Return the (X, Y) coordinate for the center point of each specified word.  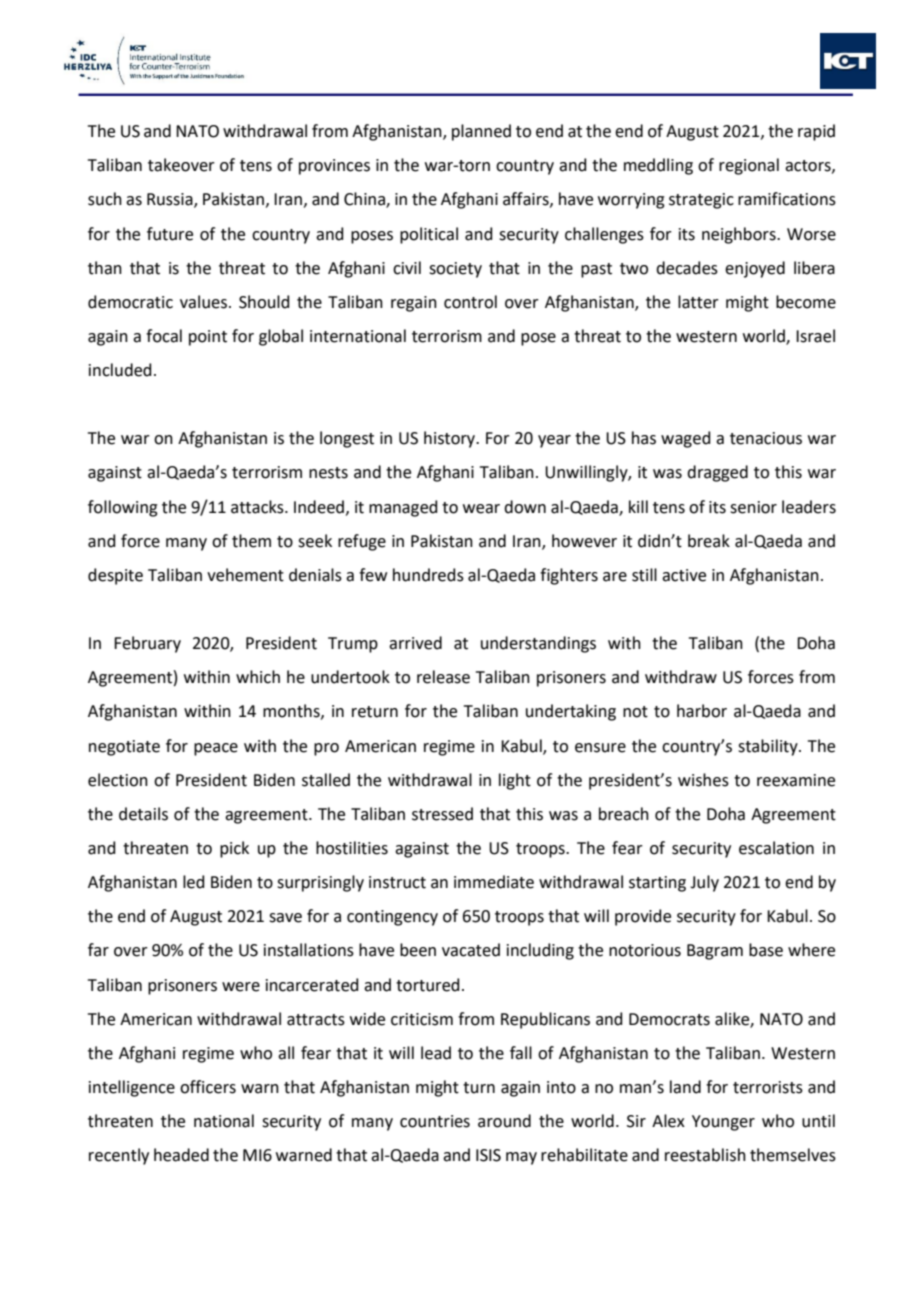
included (120, 370)
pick (234, 849)
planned (481, 132)
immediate (494, 882)
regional (749, 166)
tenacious (766, 438)
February (147, 644)
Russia (171, 200)
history (451, 439)
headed (181, 1155)
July (704, 883)
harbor (702, 711)
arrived (415, 643)
